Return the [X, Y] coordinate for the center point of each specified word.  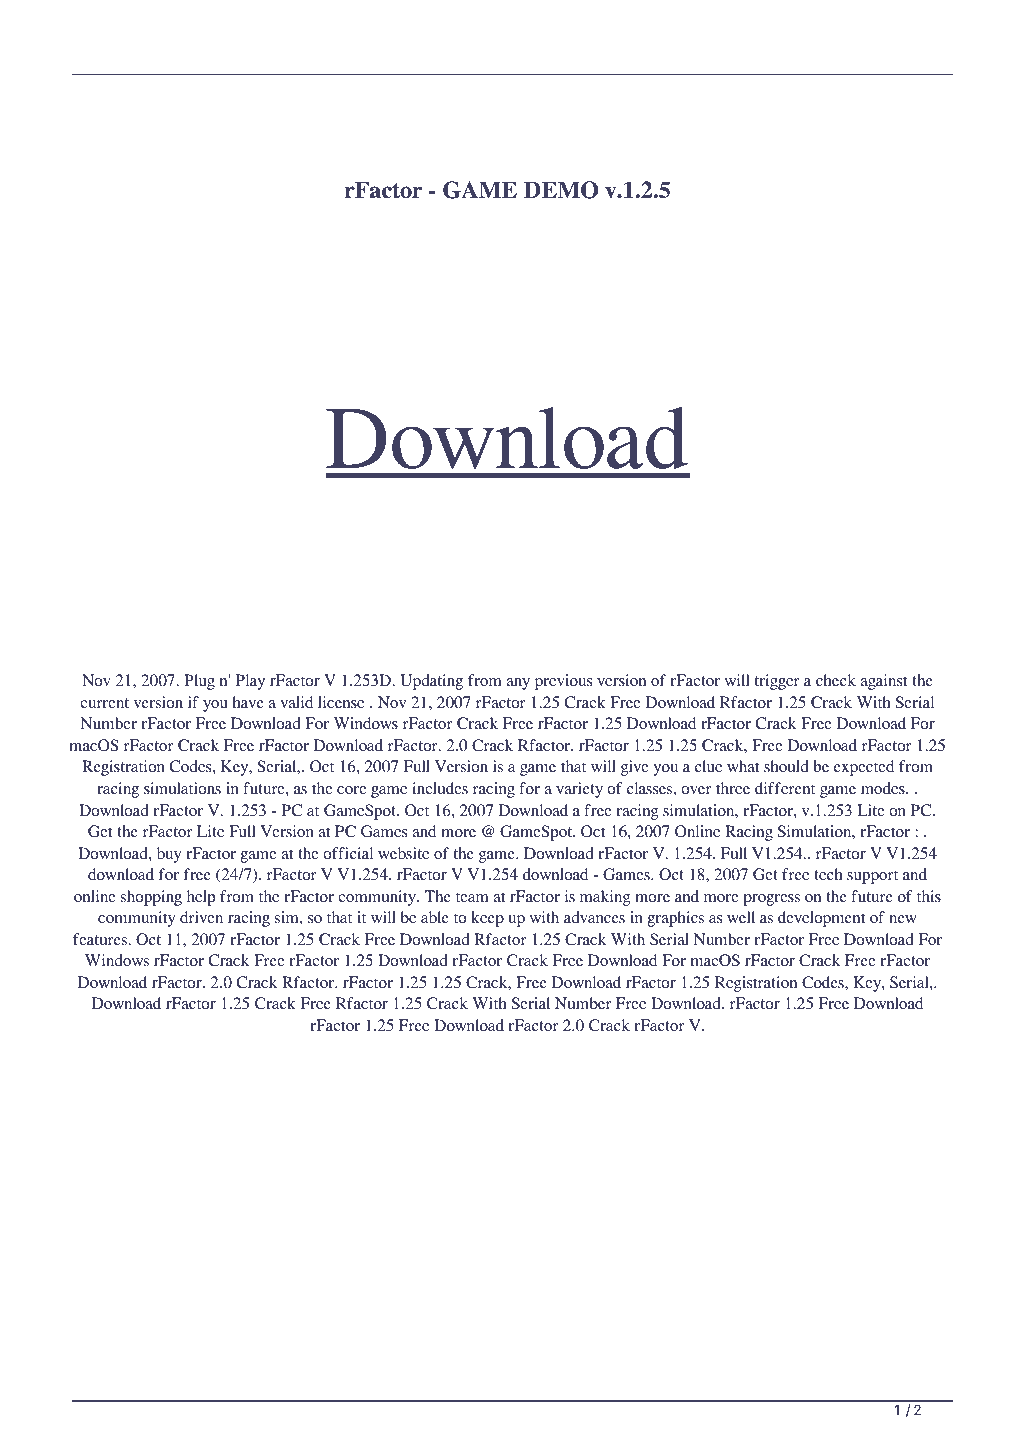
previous [563, 682]
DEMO [561, 190]
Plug [199, 682]
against [883, 682]
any [518, 684]
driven [201, 917]
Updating [431, 682]
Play [250, 682]
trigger [777, 682]
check [836, 680]
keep [487, 919]
